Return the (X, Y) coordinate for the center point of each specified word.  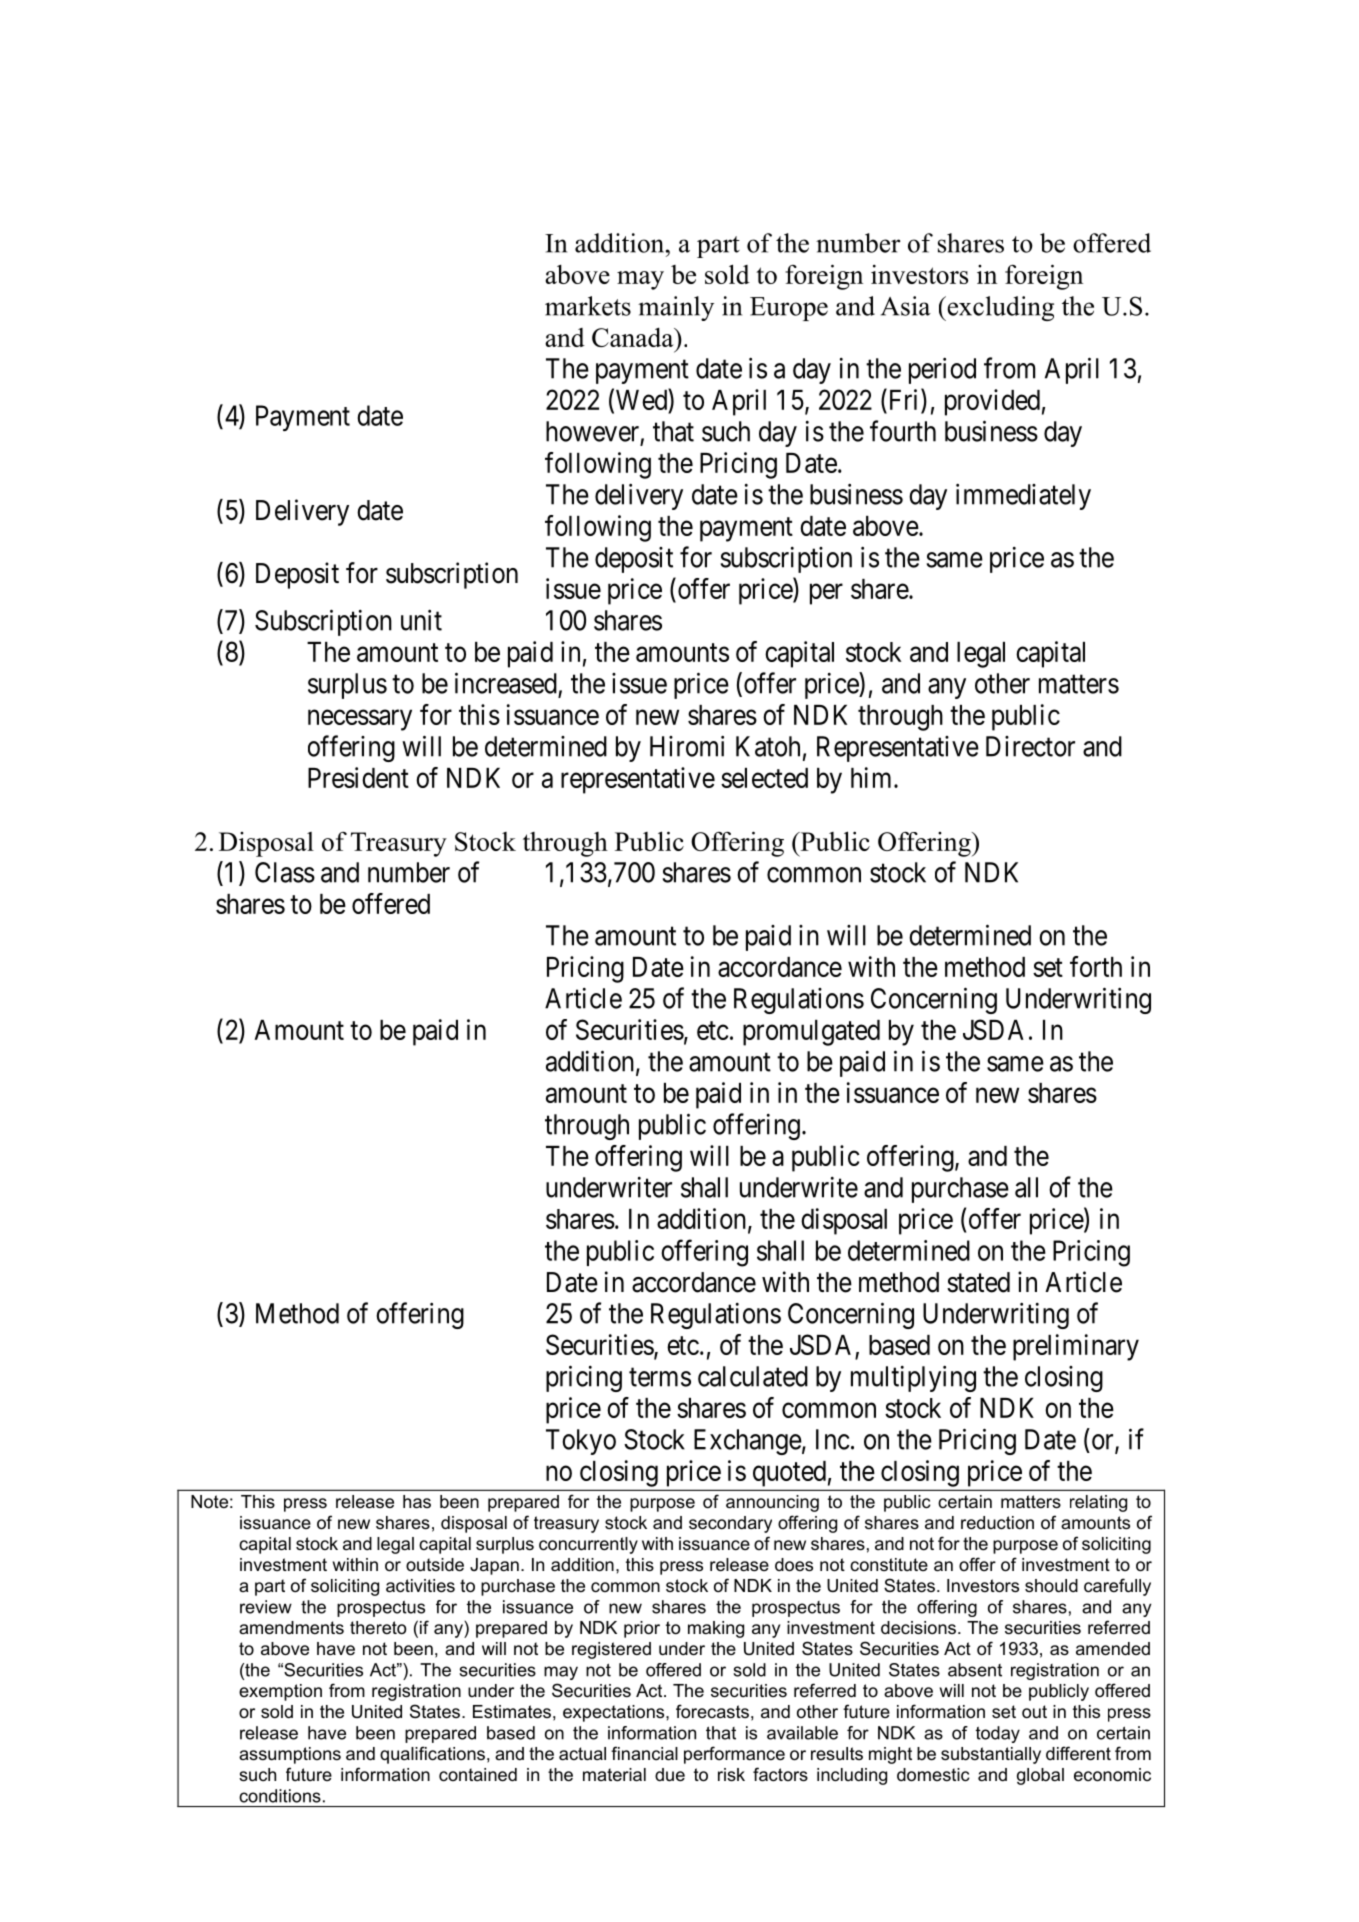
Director (1030, 746)
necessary (360, 720)
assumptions (290, 1755)
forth (1096, 966)
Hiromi (687, 746)
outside (435, 1565)
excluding (999, 308)
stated (978, 1282)
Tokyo (581, 1442)
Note (209, 1502)
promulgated (811, 1033)
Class (285, 872)
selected (764, 778)
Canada (634, 337)
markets (588, 306)
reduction (997, 1522)
